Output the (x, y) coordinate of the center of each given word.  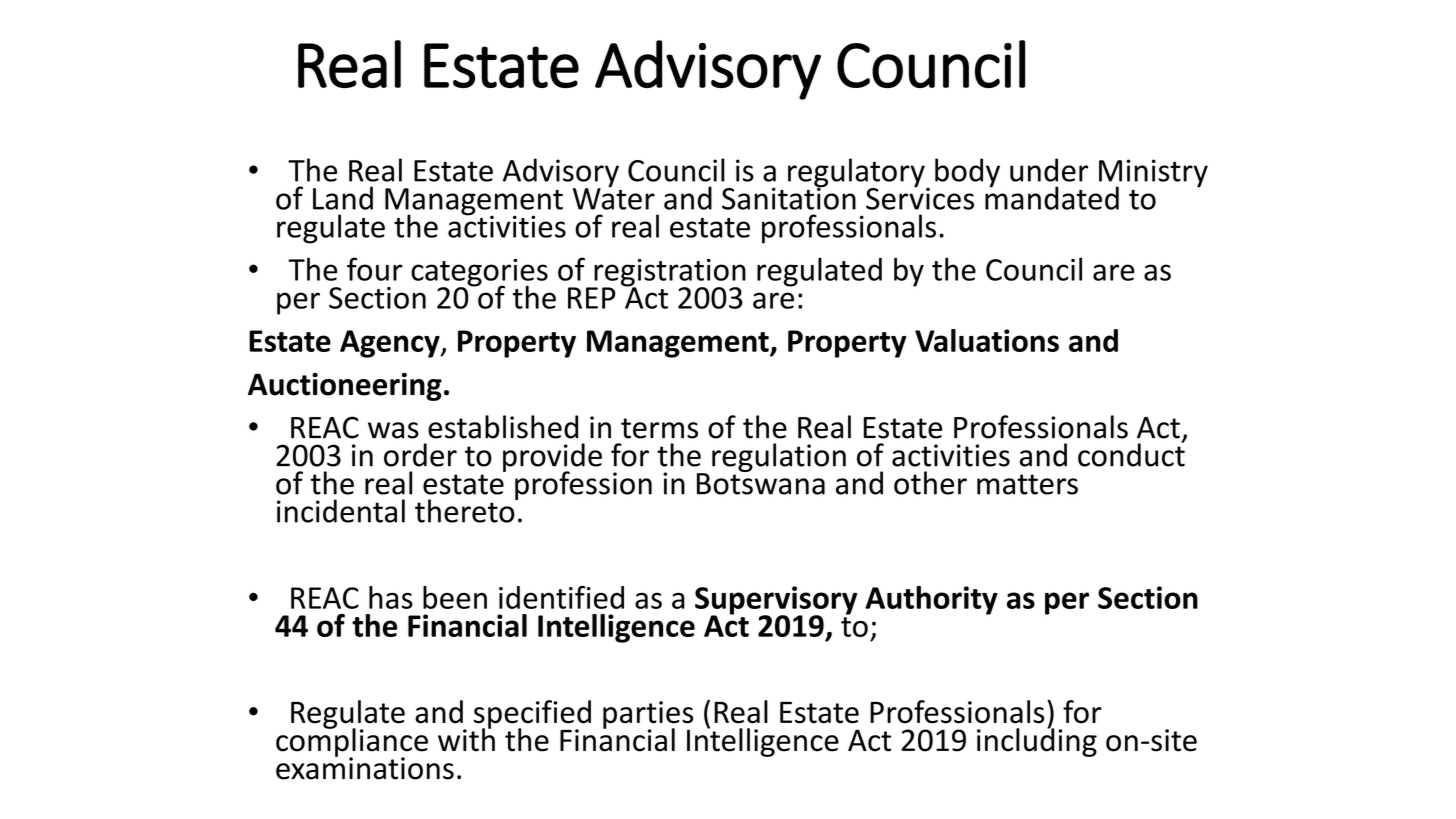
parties (648, 716)
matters (1027, 484)
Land (343, 198)
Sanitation (789, 197)
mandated (1052, 197)
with (466, 739)
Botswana (761, 483)
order (420, 455)
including (1037, 741)
